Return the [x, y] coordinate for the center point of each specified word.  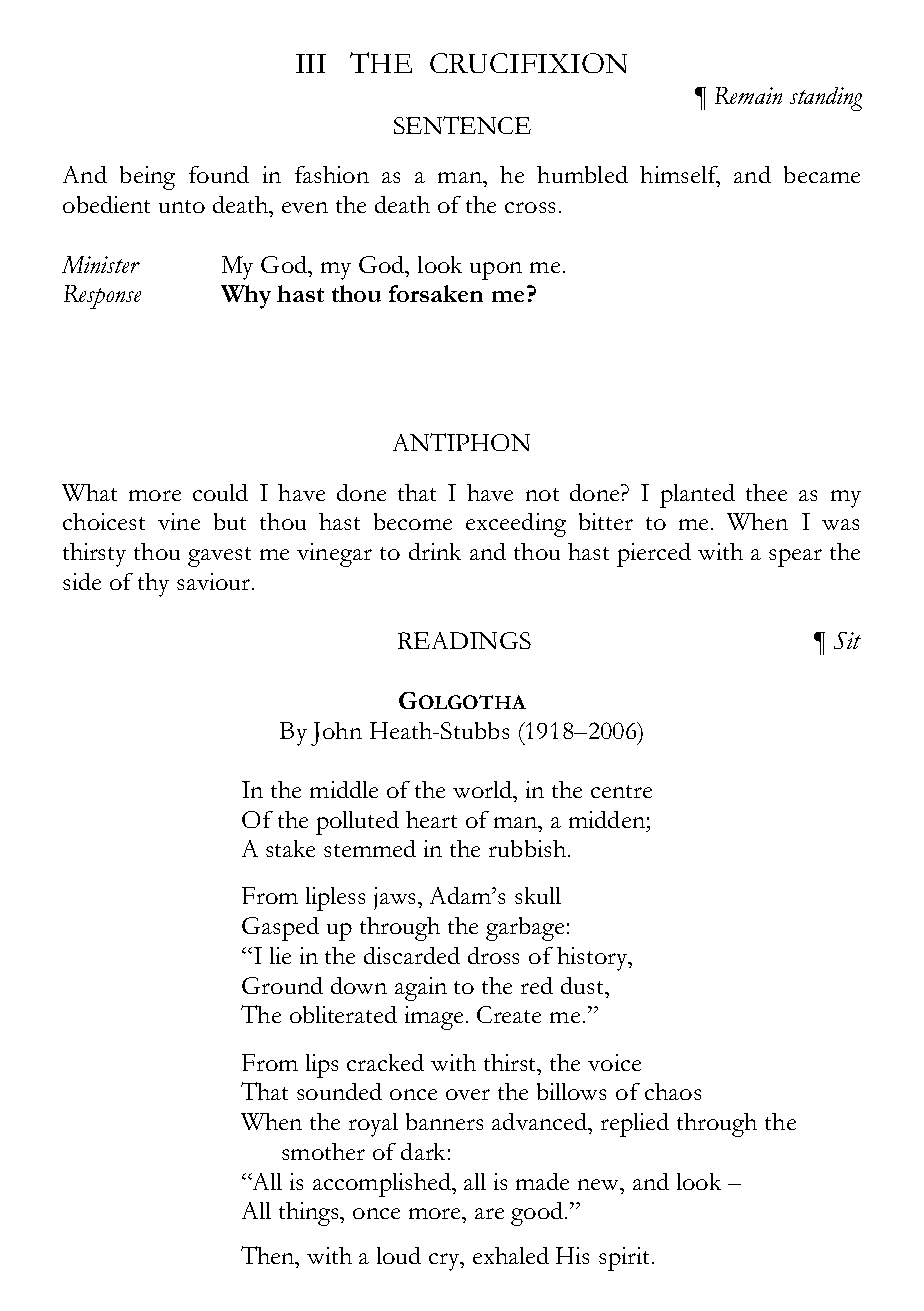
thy [153, 585]
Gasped [280, 929]
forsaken [436, 293]
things [310, 1214]
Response [102, 297]
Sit [847, 640]
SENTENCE [462, 125]
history [593, 959]
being [147, 178]
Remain [748, 95]
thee [766, 492]
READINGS [464, 640]
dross [493, 955]
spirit [626, 1259]
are [489, 1213]
